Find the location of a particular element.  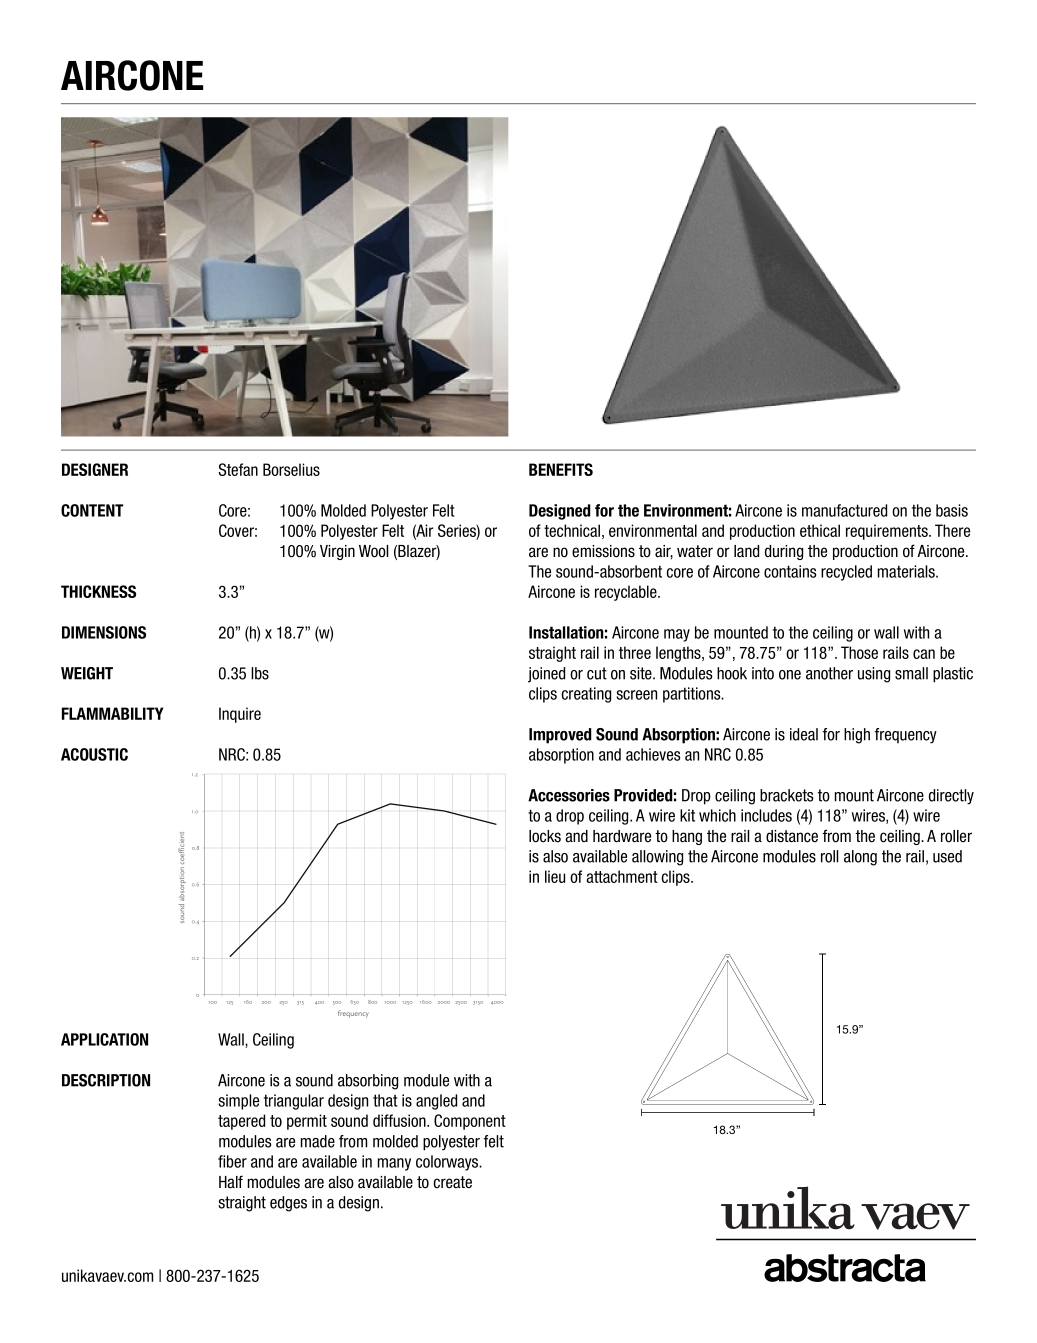

manufactured is located at coordinates (844, 510).
